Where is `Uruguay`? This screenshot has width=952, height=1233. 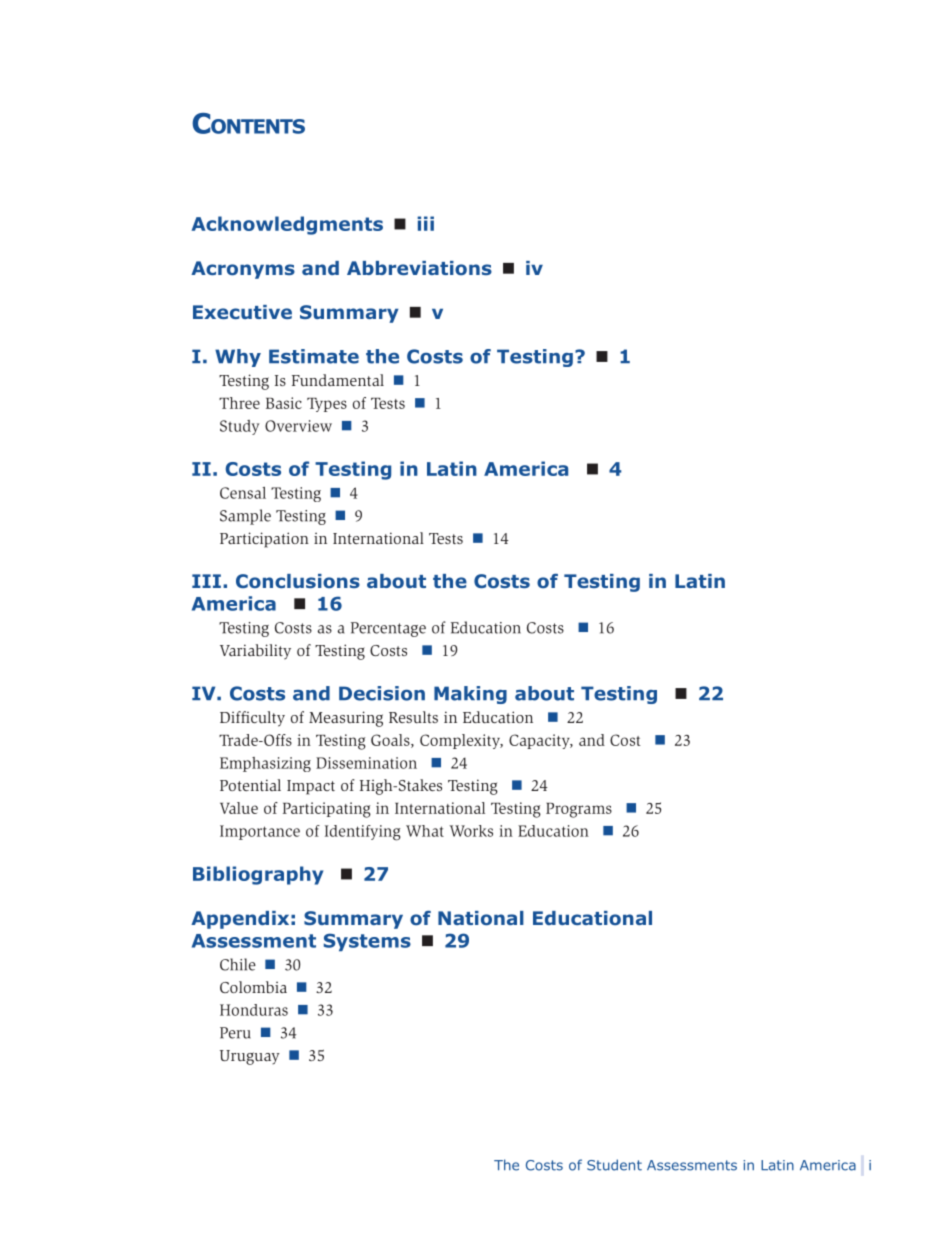 Uruguay is located at coordinates (250, 1057).
